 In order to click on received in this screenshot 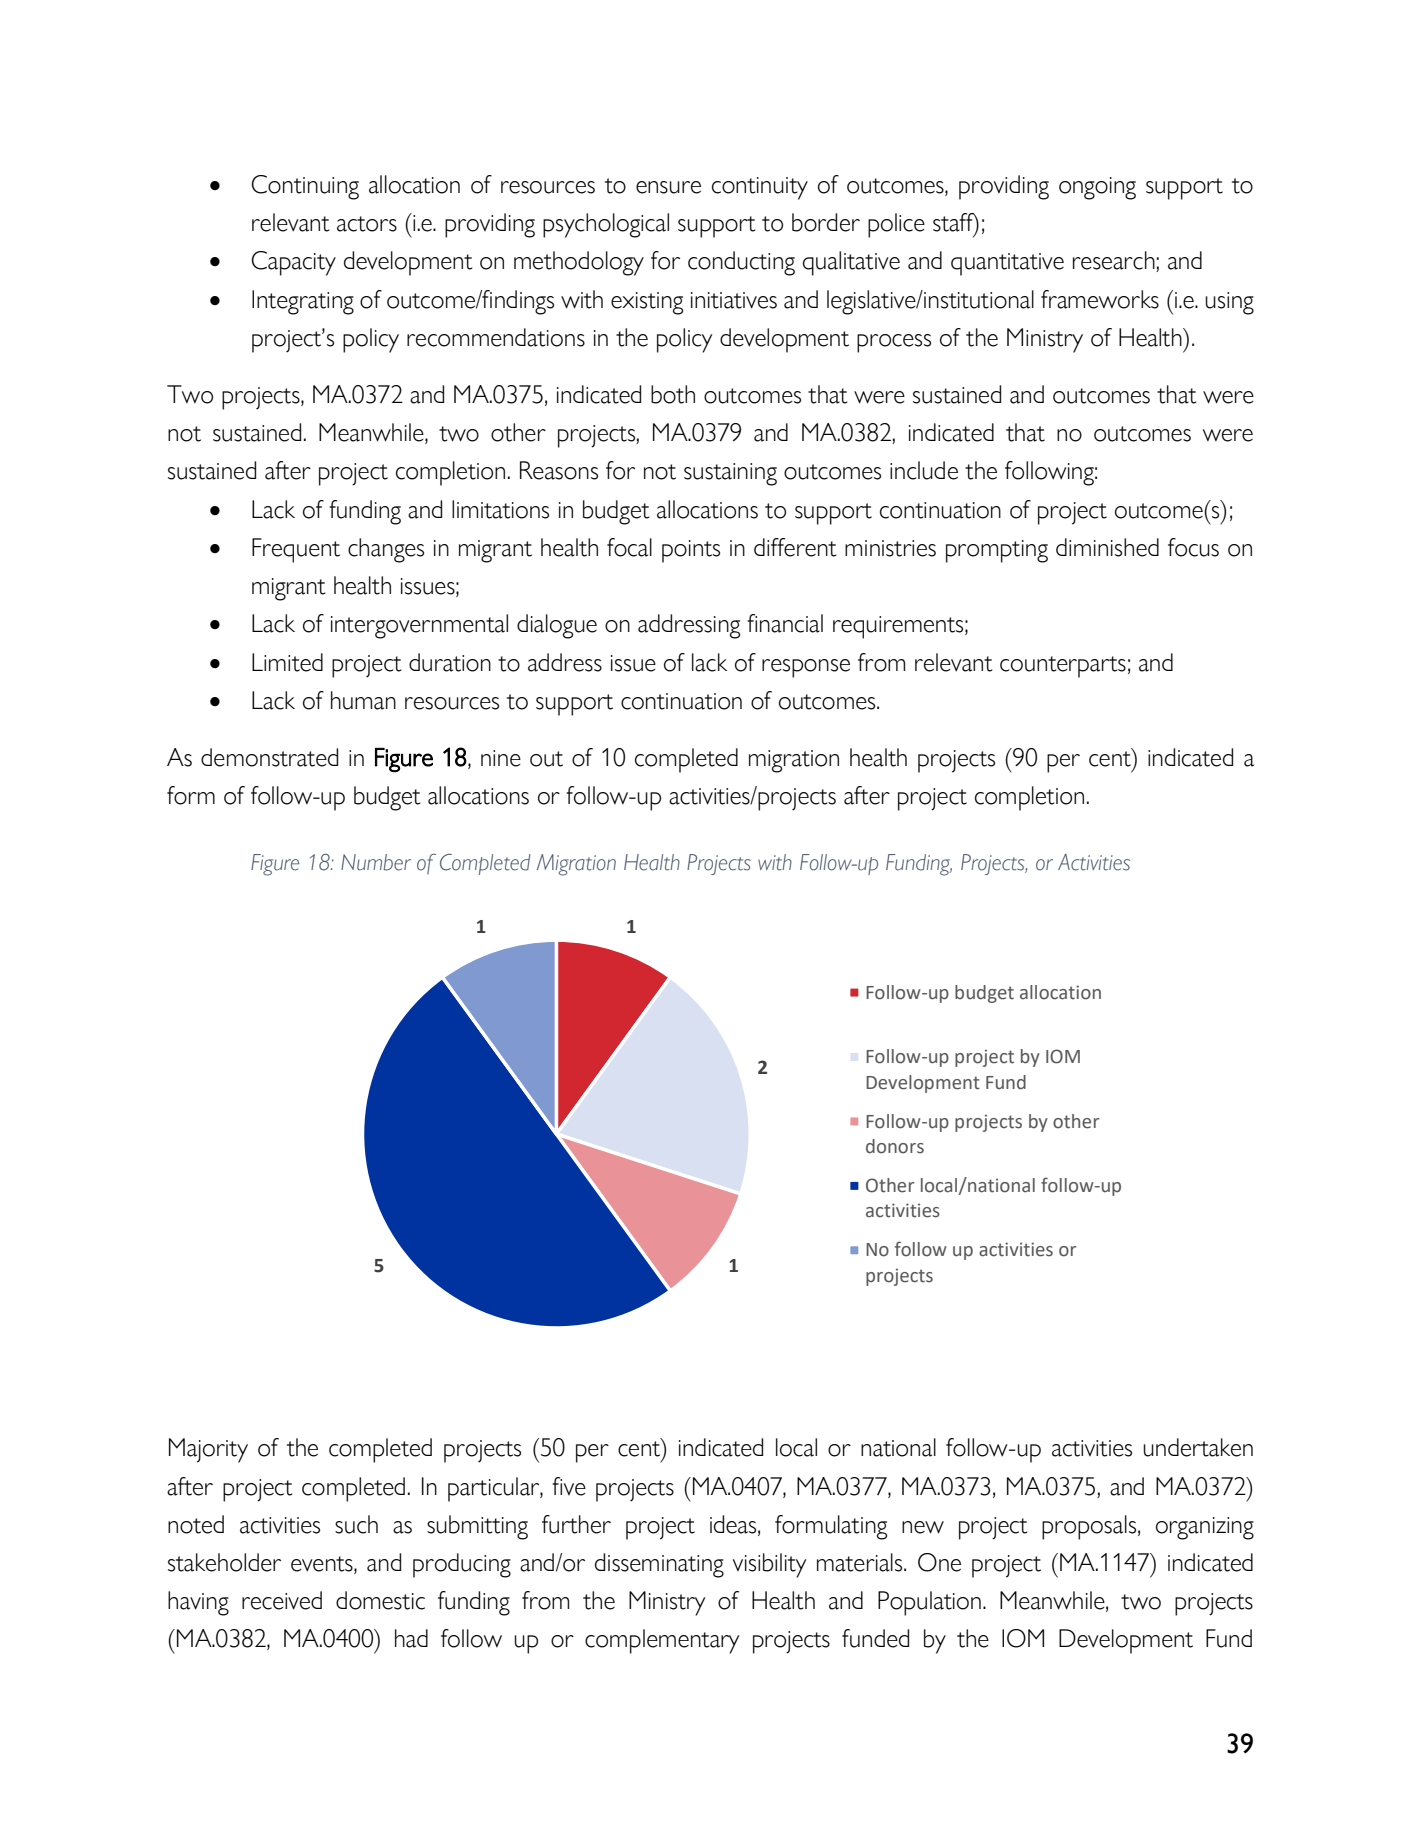, I will do `click(282, 1600)`.
